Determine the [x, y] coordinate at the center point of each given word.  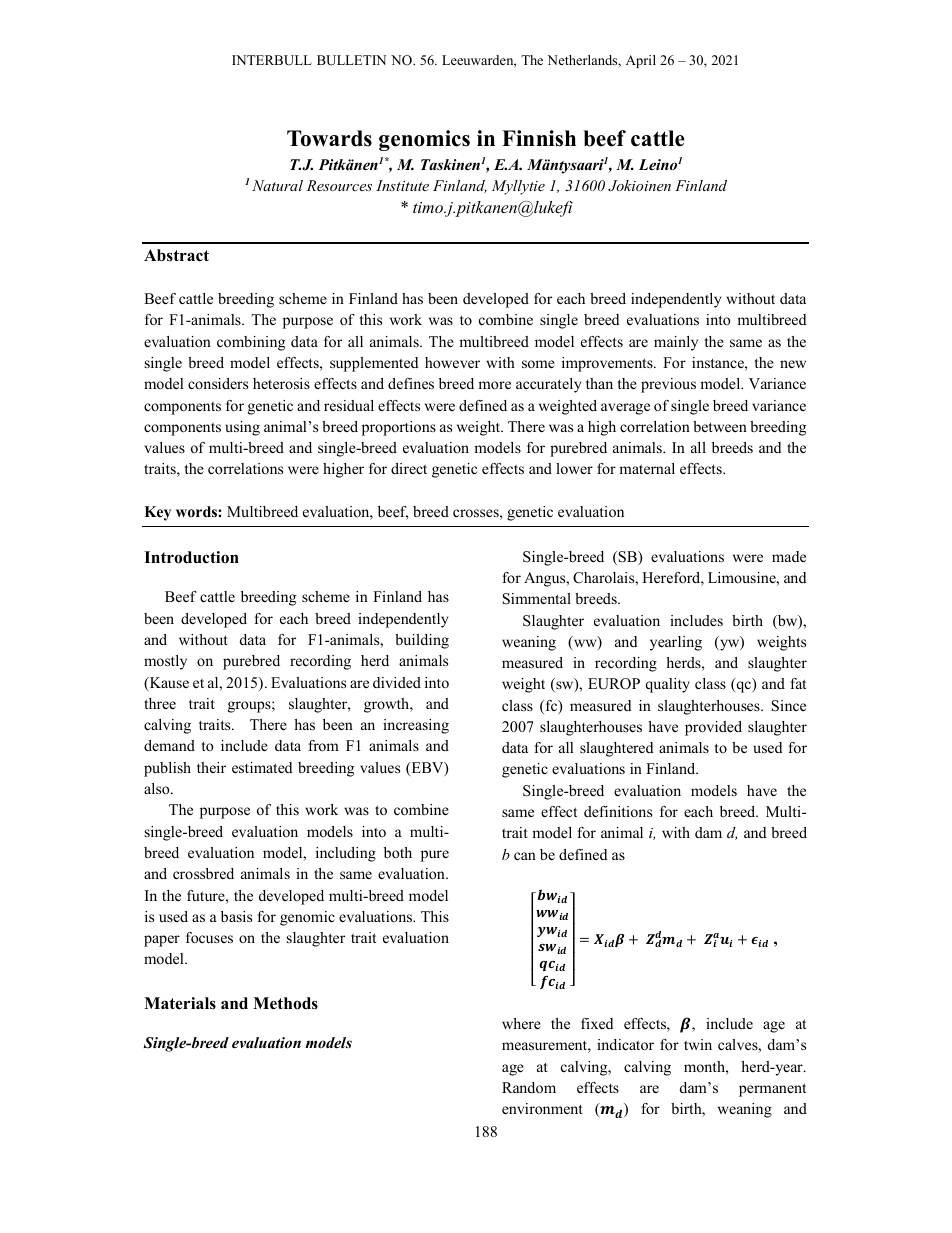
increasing [416, 726]
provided [713, 728]
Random [529, 1087]
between [720, 426]
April [641, 61]
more [494, 385]
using [242, 428]
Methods [285, 1003]
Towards [329, 138]
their [211, 767]
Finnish [539, 138]
